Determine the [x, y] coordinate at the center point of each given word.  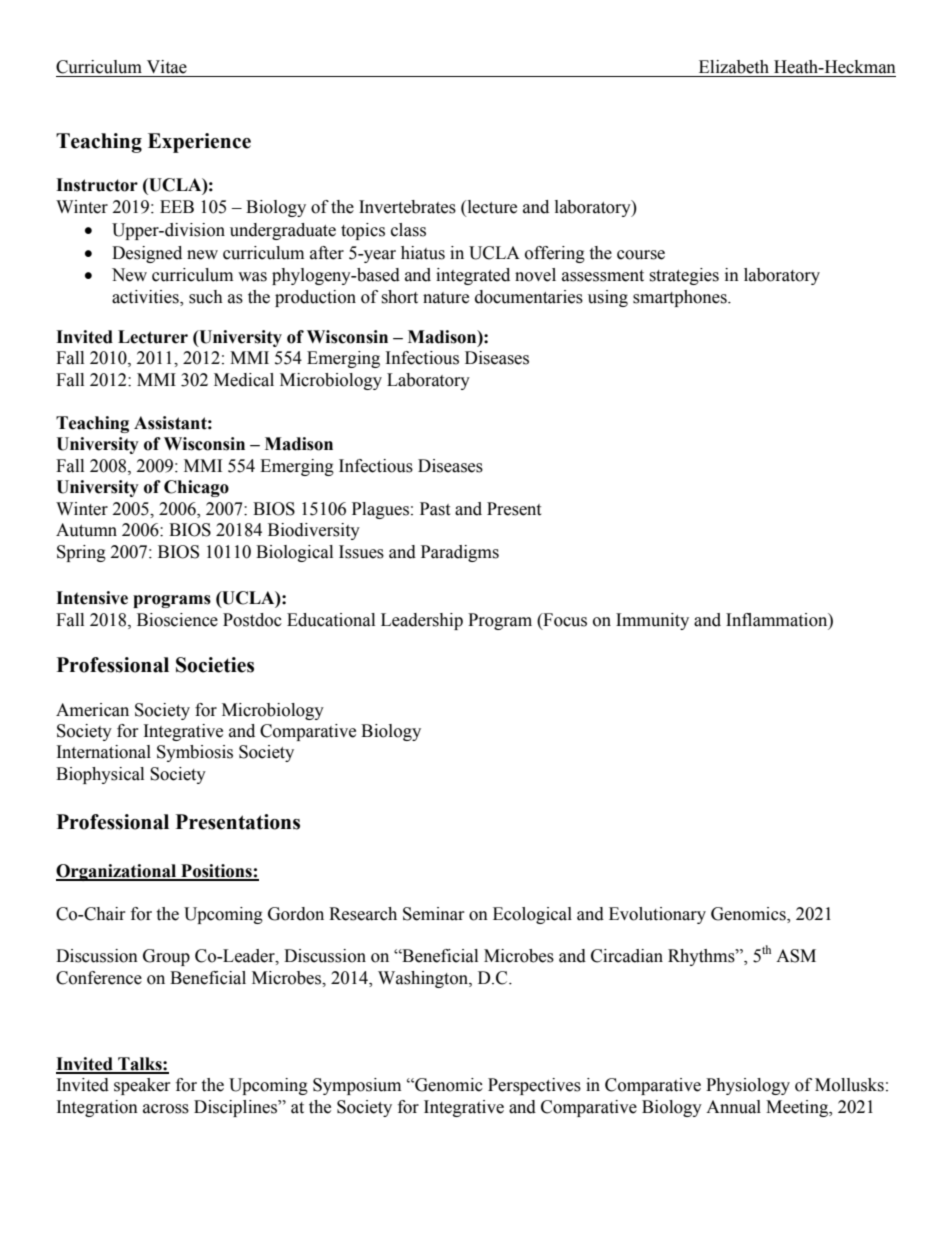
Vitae [167, 67]
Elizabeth [734, 67]
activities [146, 297]
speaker [142, 1086]
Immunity [652, 621]
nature [446, 298]
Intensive [92, 598]
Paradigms [460, 553]
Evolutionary [657, 915]
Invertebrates [407, 207]
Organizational [117, 872]
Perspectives [534, 1086]
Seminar [434, 914]
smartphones [681, 298]
